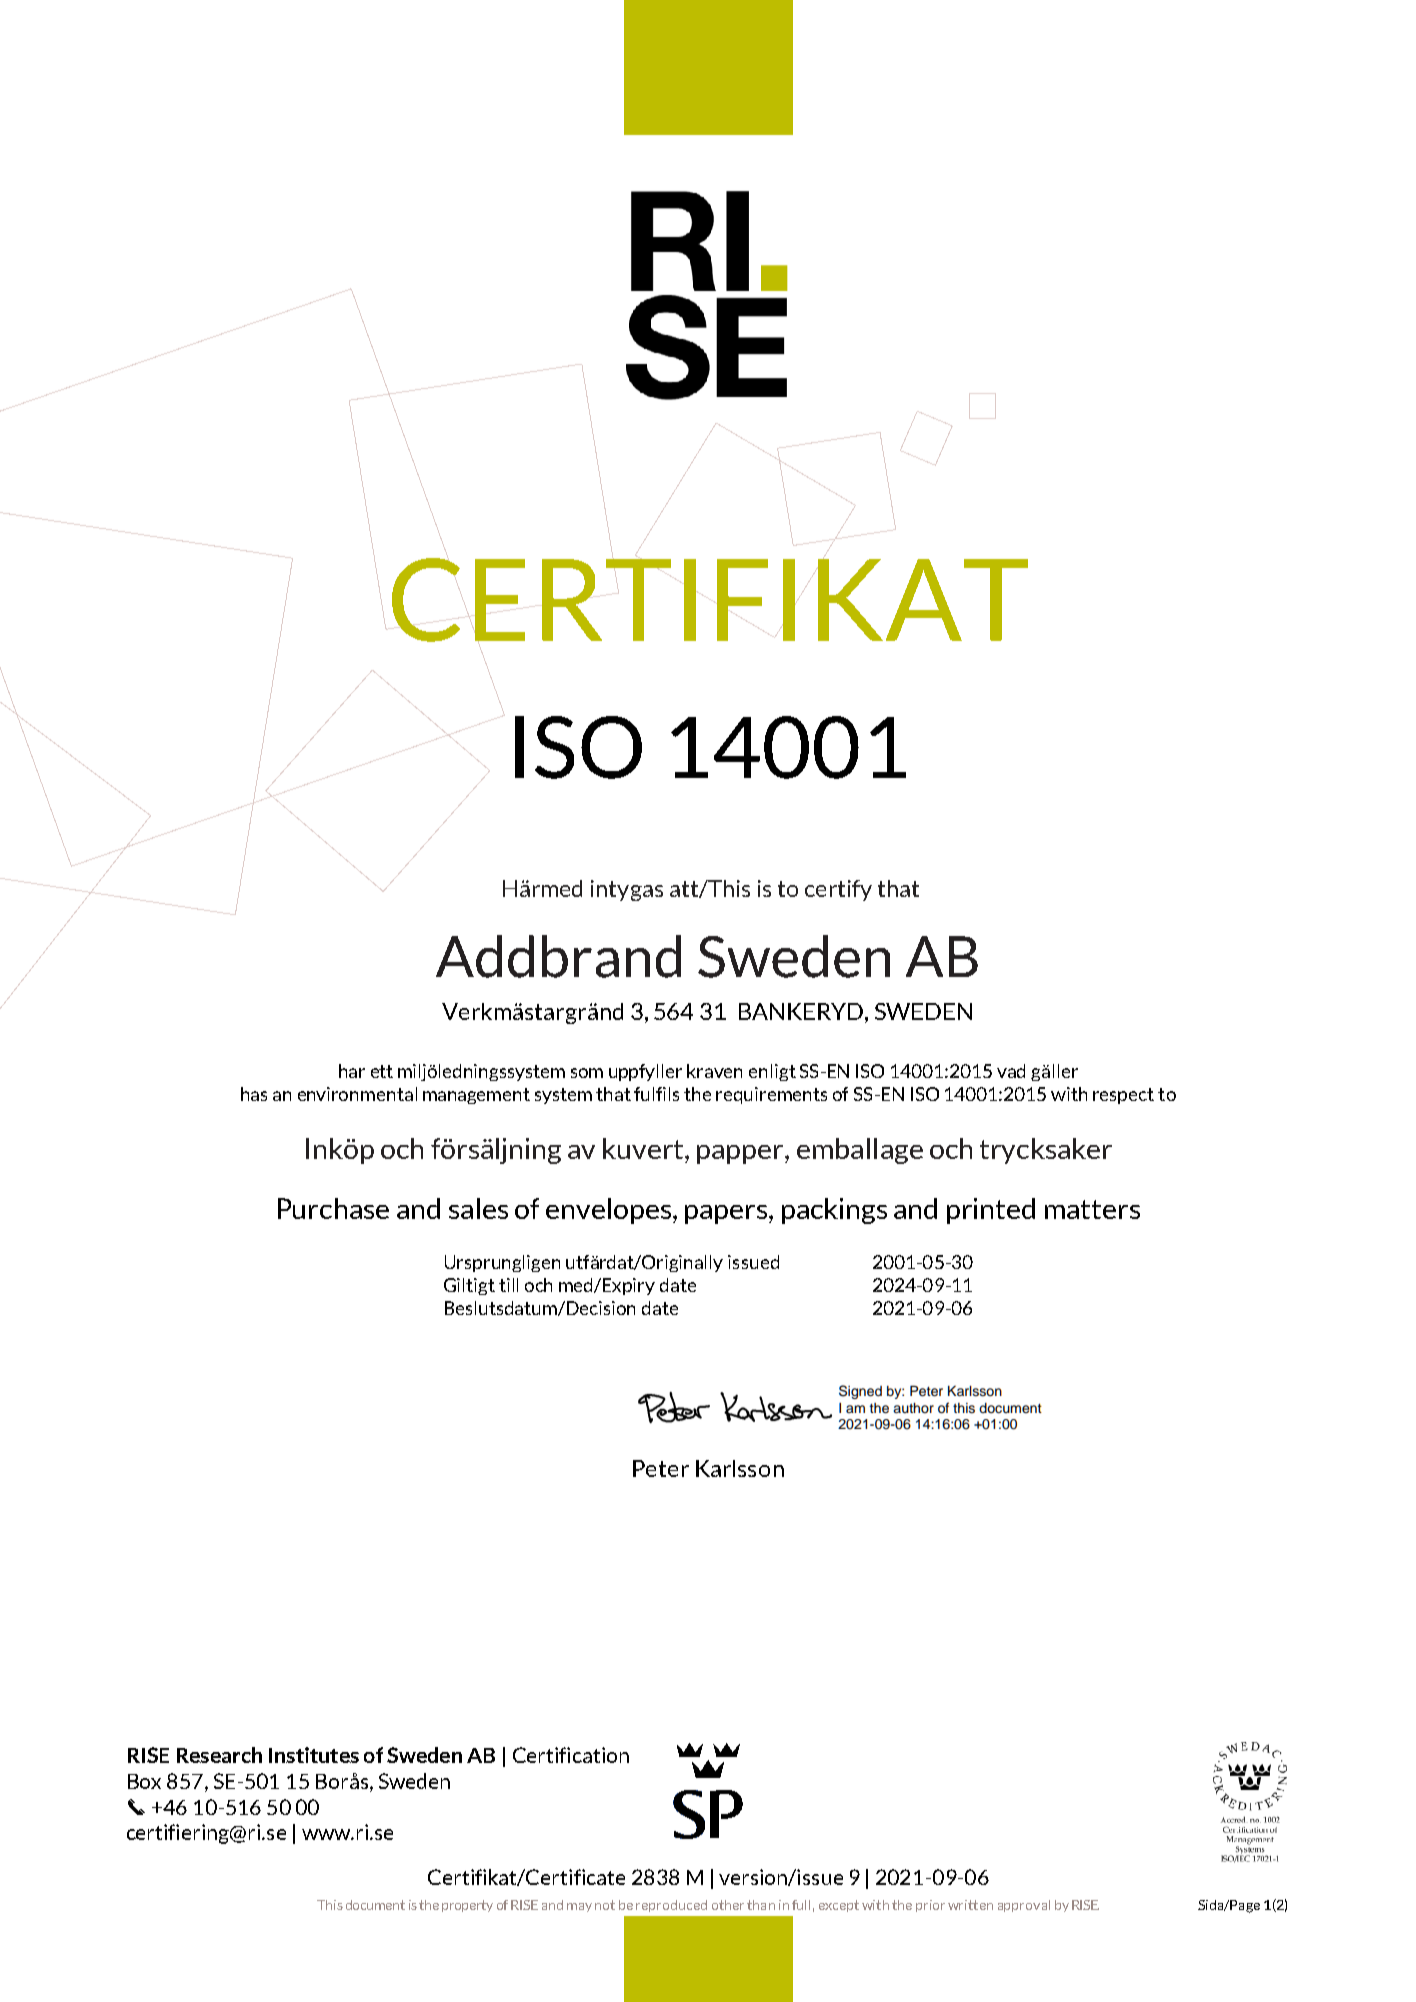 The height and width of the document is (2002, 1416). I want to click on vad, so click(1011, 1071).
